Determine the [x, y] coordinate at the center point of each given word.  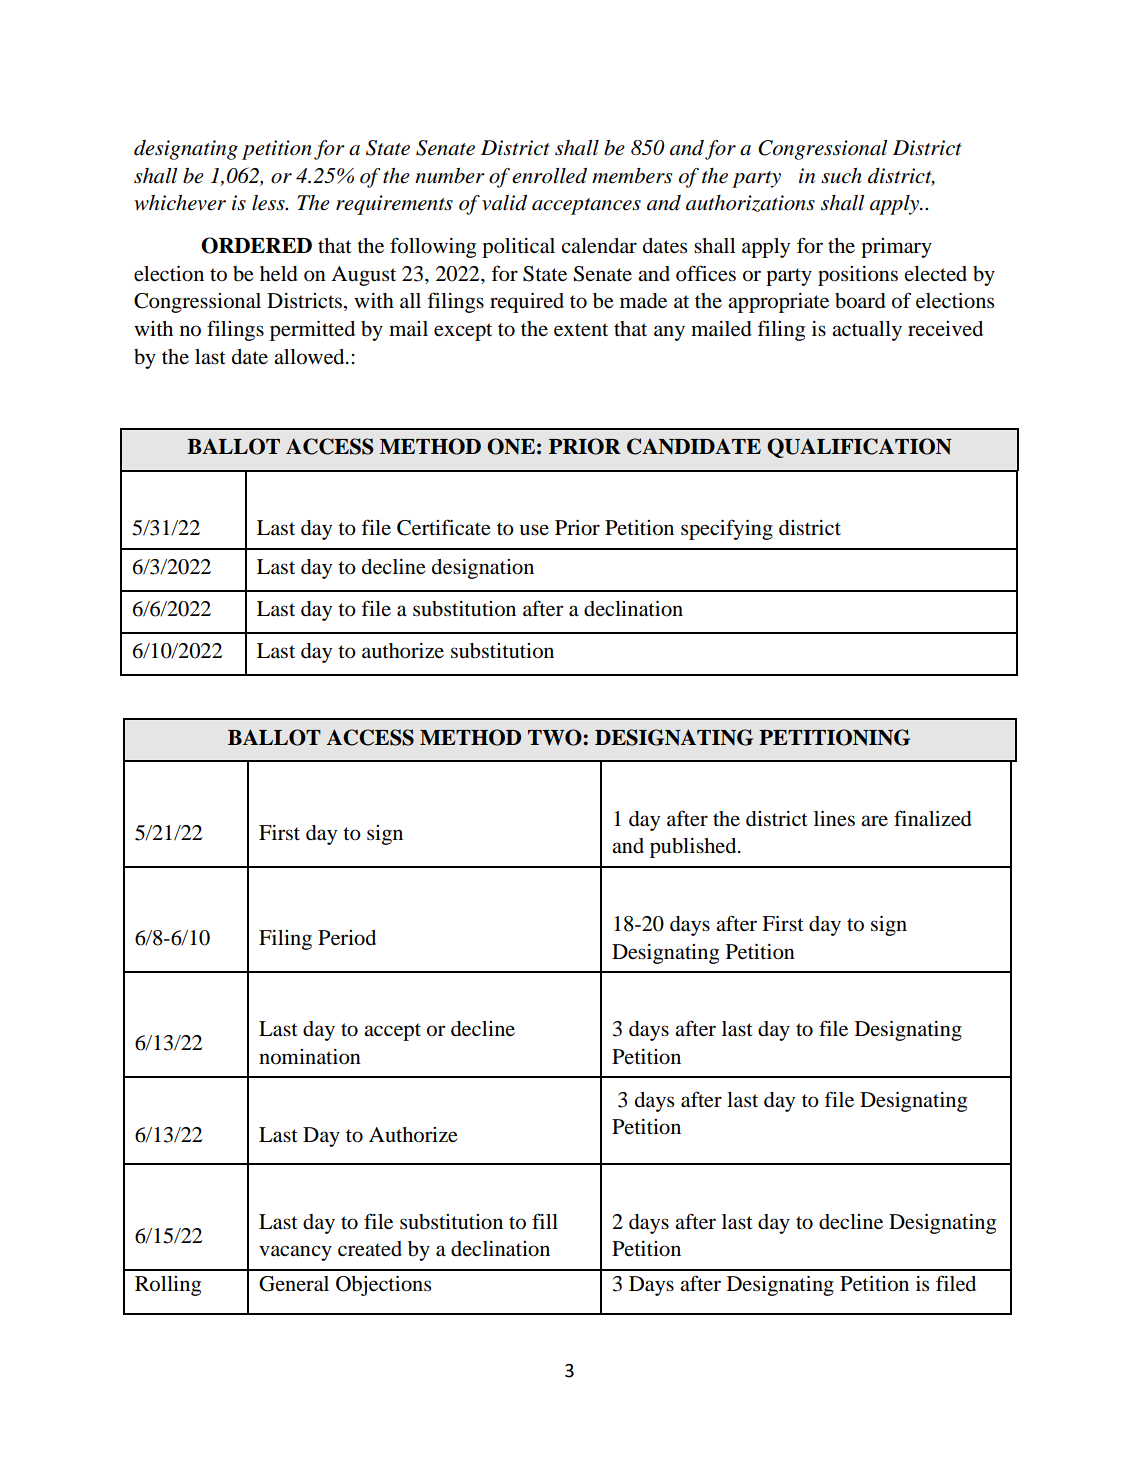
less [269, 203]
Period [347, 938]
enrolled [549, 176]
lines [834, 819]
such [841, 176]
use [534, 530]
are [874, 820]
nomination [310, 1057]
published [694, 848]
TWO [556, 737]
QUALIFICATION [859, 448]
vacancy [295, 1253]
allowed [310, 357]
